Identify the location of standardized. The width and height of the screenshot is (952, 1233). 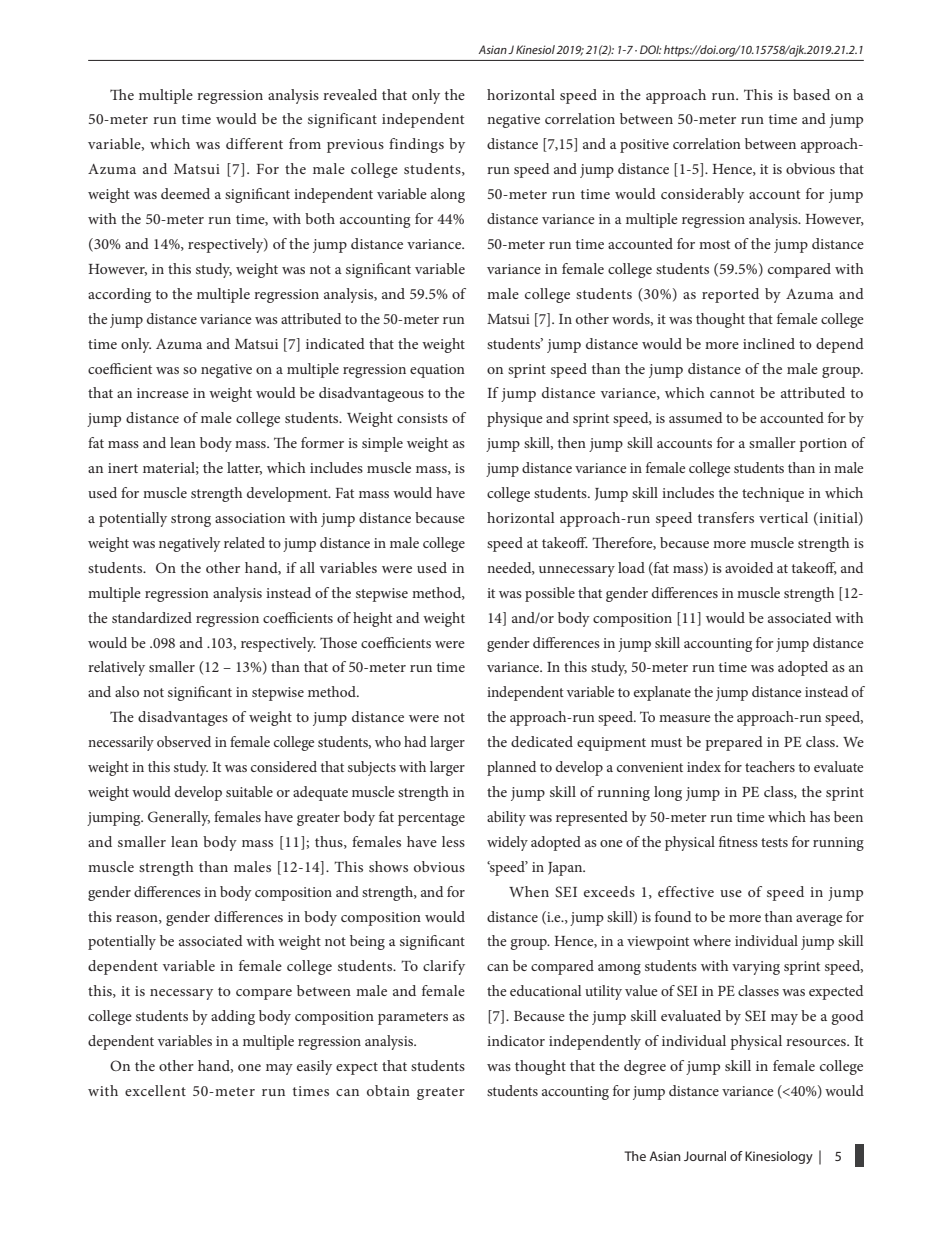
(152, 617).
